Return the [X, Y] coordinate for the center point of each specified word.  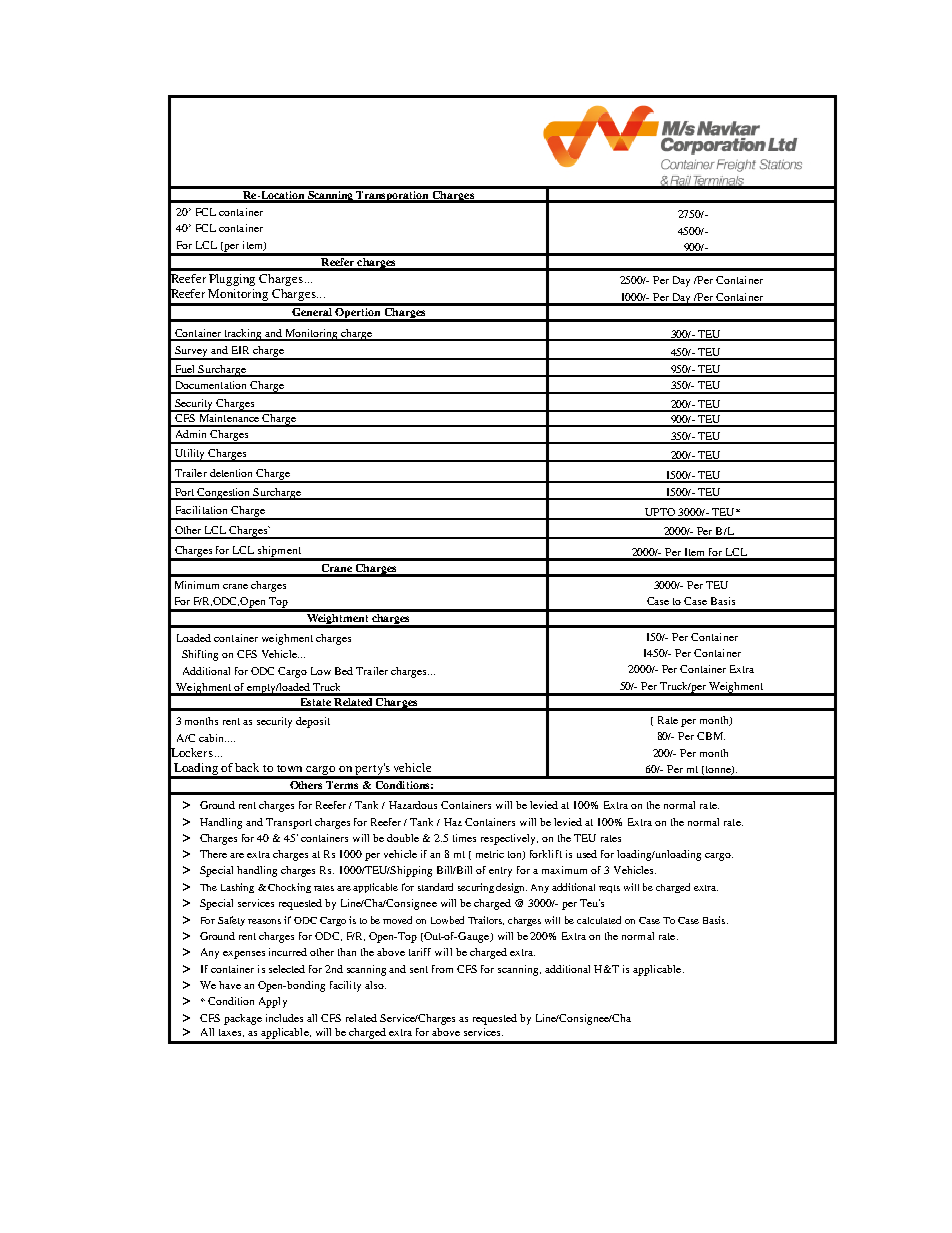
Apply [273, 1002]
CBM [711, 736]
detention [231, 473]
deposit [313, 722]
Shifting [200, 655]
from [442, 969]
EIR [240, 350]
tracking [243, 335]
